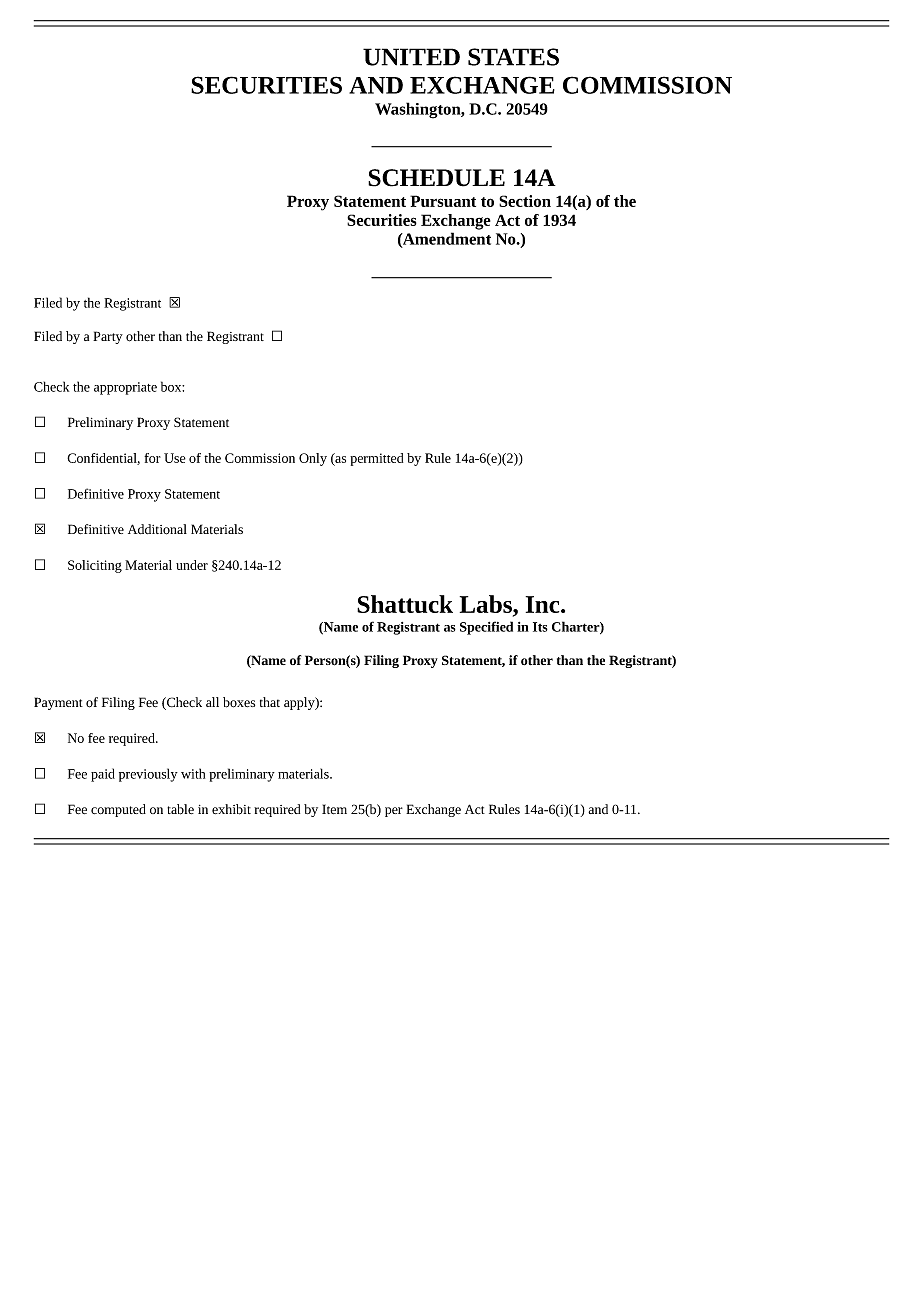 Image resolution: width=924 pixels, height=1308 pixels. Describe the element at coordinates (313, 459) in the page. I see `Only` at that location.
